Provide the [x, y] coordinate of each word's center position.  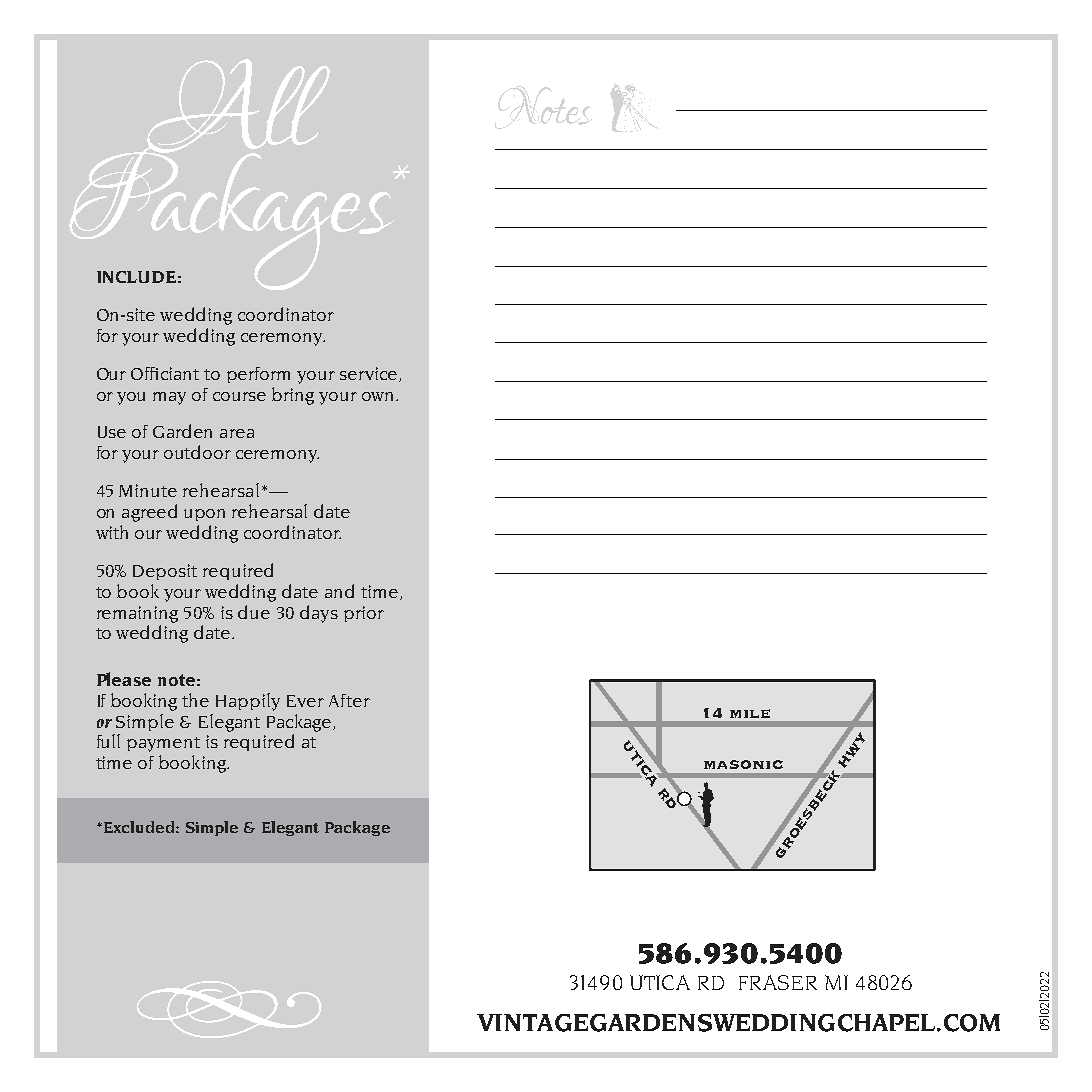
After [349, 700]
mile [750, 713]
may [169, 398]
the [195, 700]
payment [163, 744]
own [379, 396]
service [370, 374]
